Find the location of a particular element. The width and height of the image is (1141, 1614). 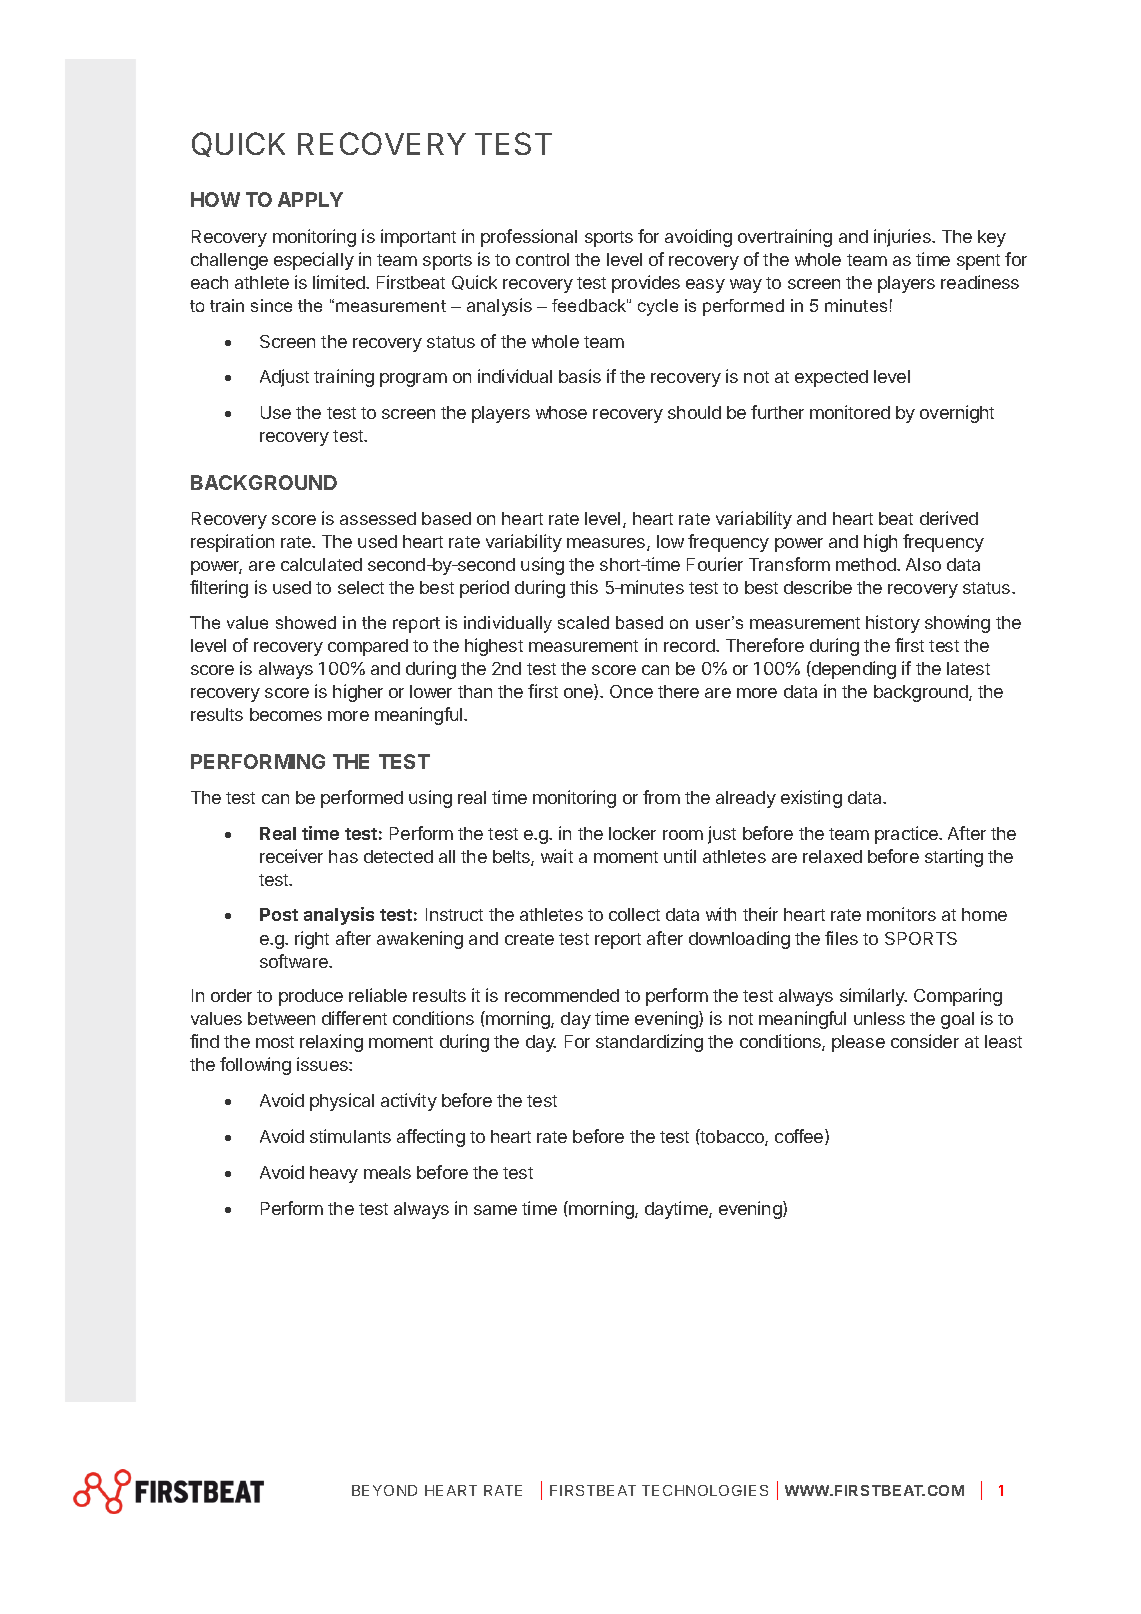

TECHNOLOGIES is located at coordinates (705, 1490).
